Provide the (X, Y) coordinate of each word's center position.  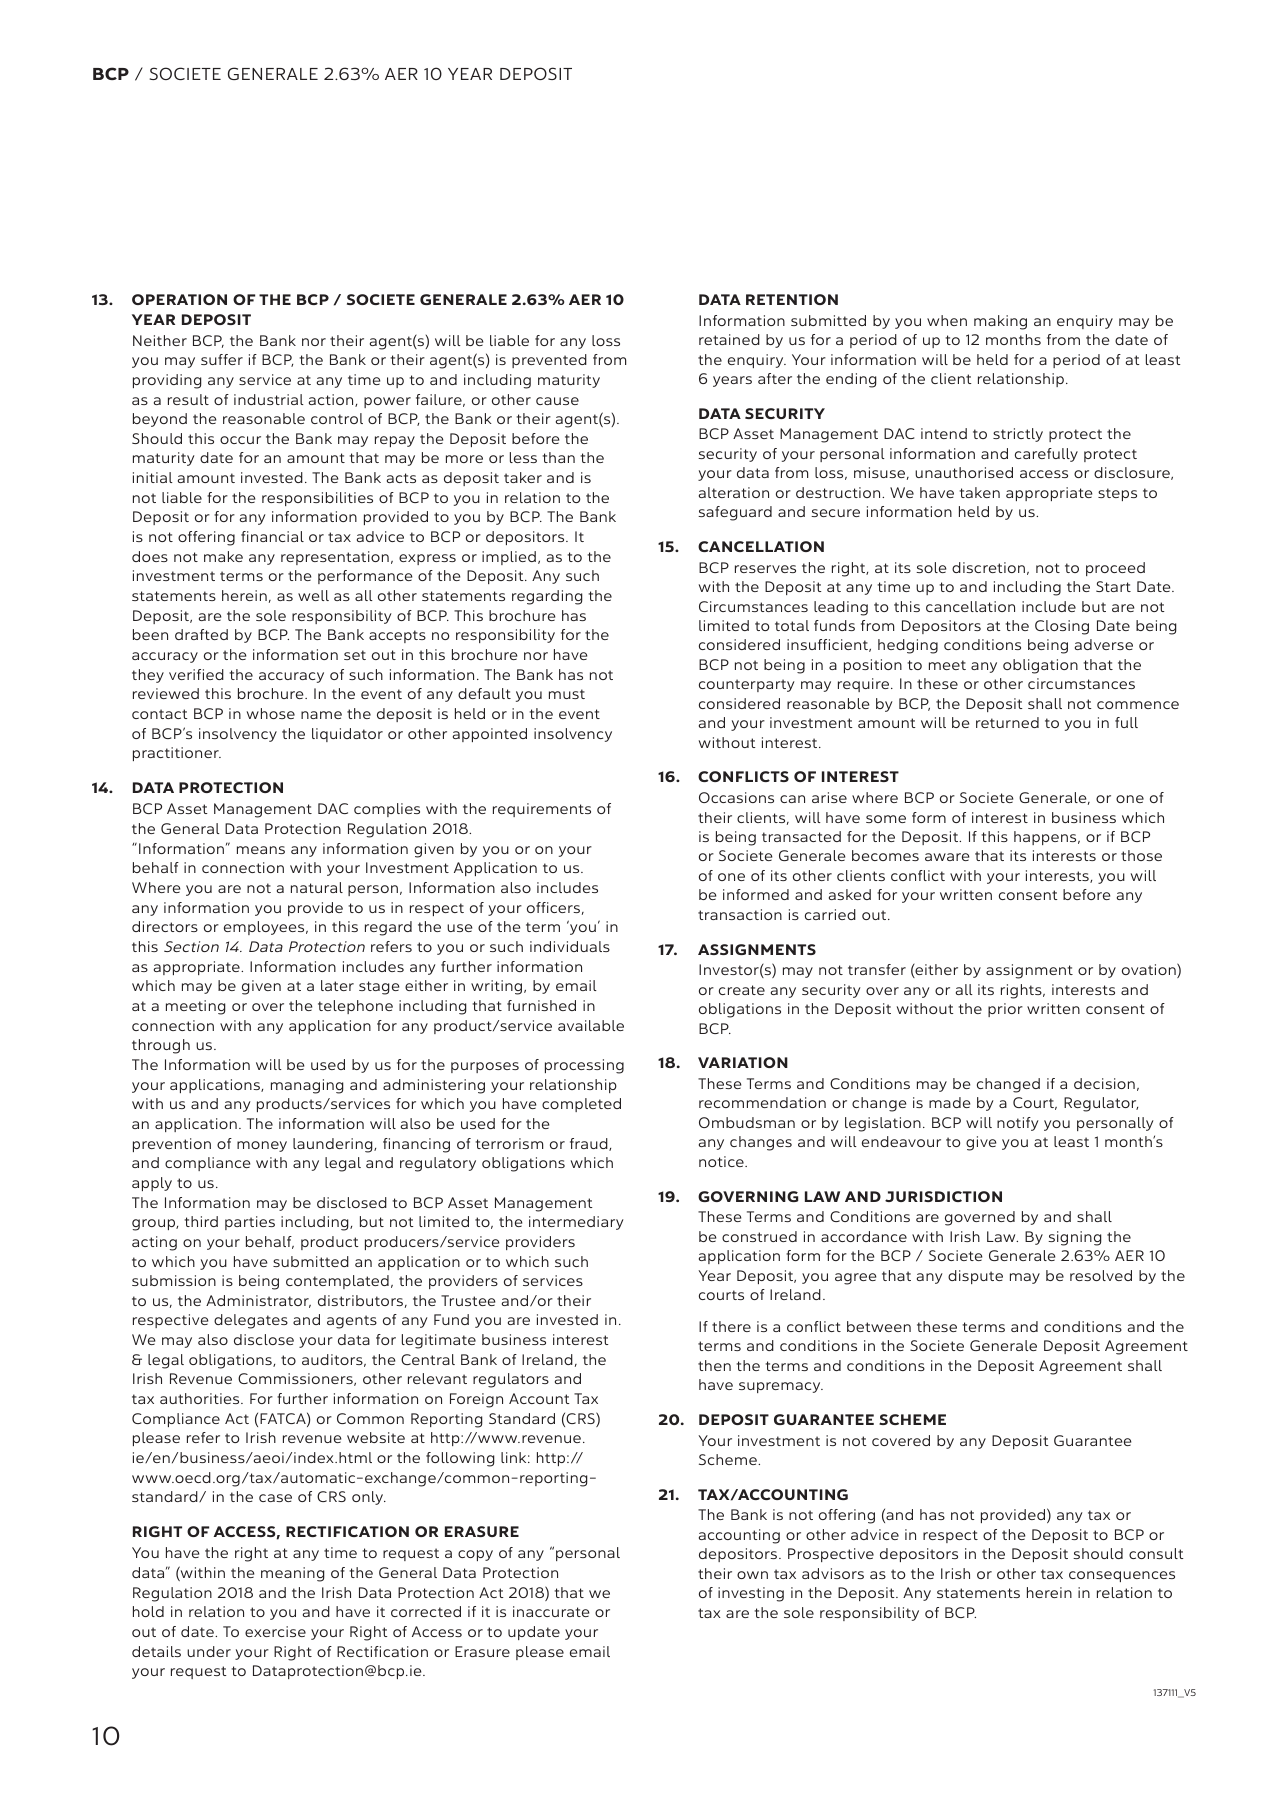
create (742, 990)
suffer (222, 359)
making (1000, 322)
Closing (1062, 627)
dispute (975, 1277)
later (337, 985)
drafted (201, 634)
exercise (275, 1631)
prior (1005, 1010)
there (731, 1326)
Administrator (258, 1301)
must (567, 694)
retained (729, 339)
